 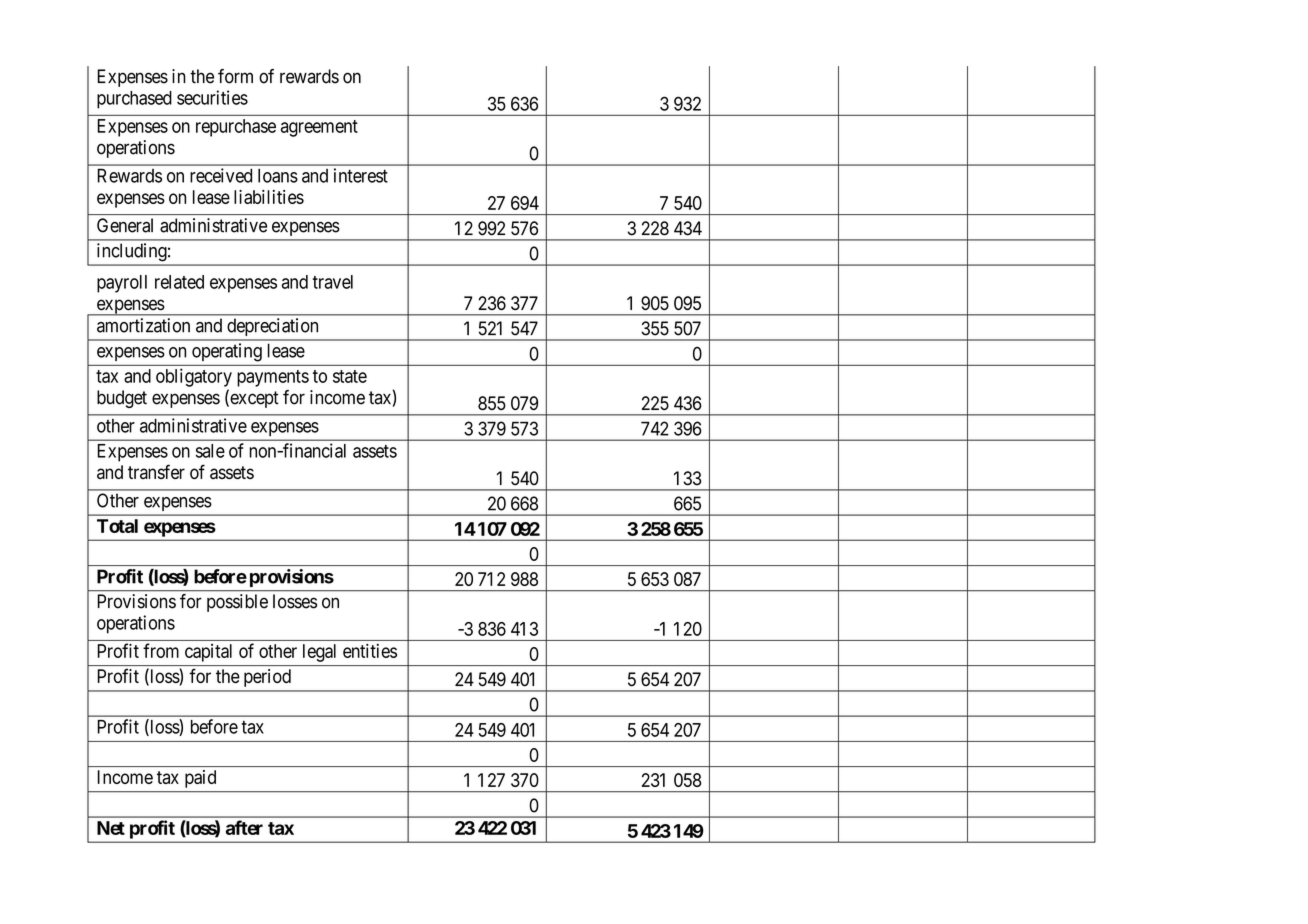 I want to click on travel, so click(x=332, y=282).
